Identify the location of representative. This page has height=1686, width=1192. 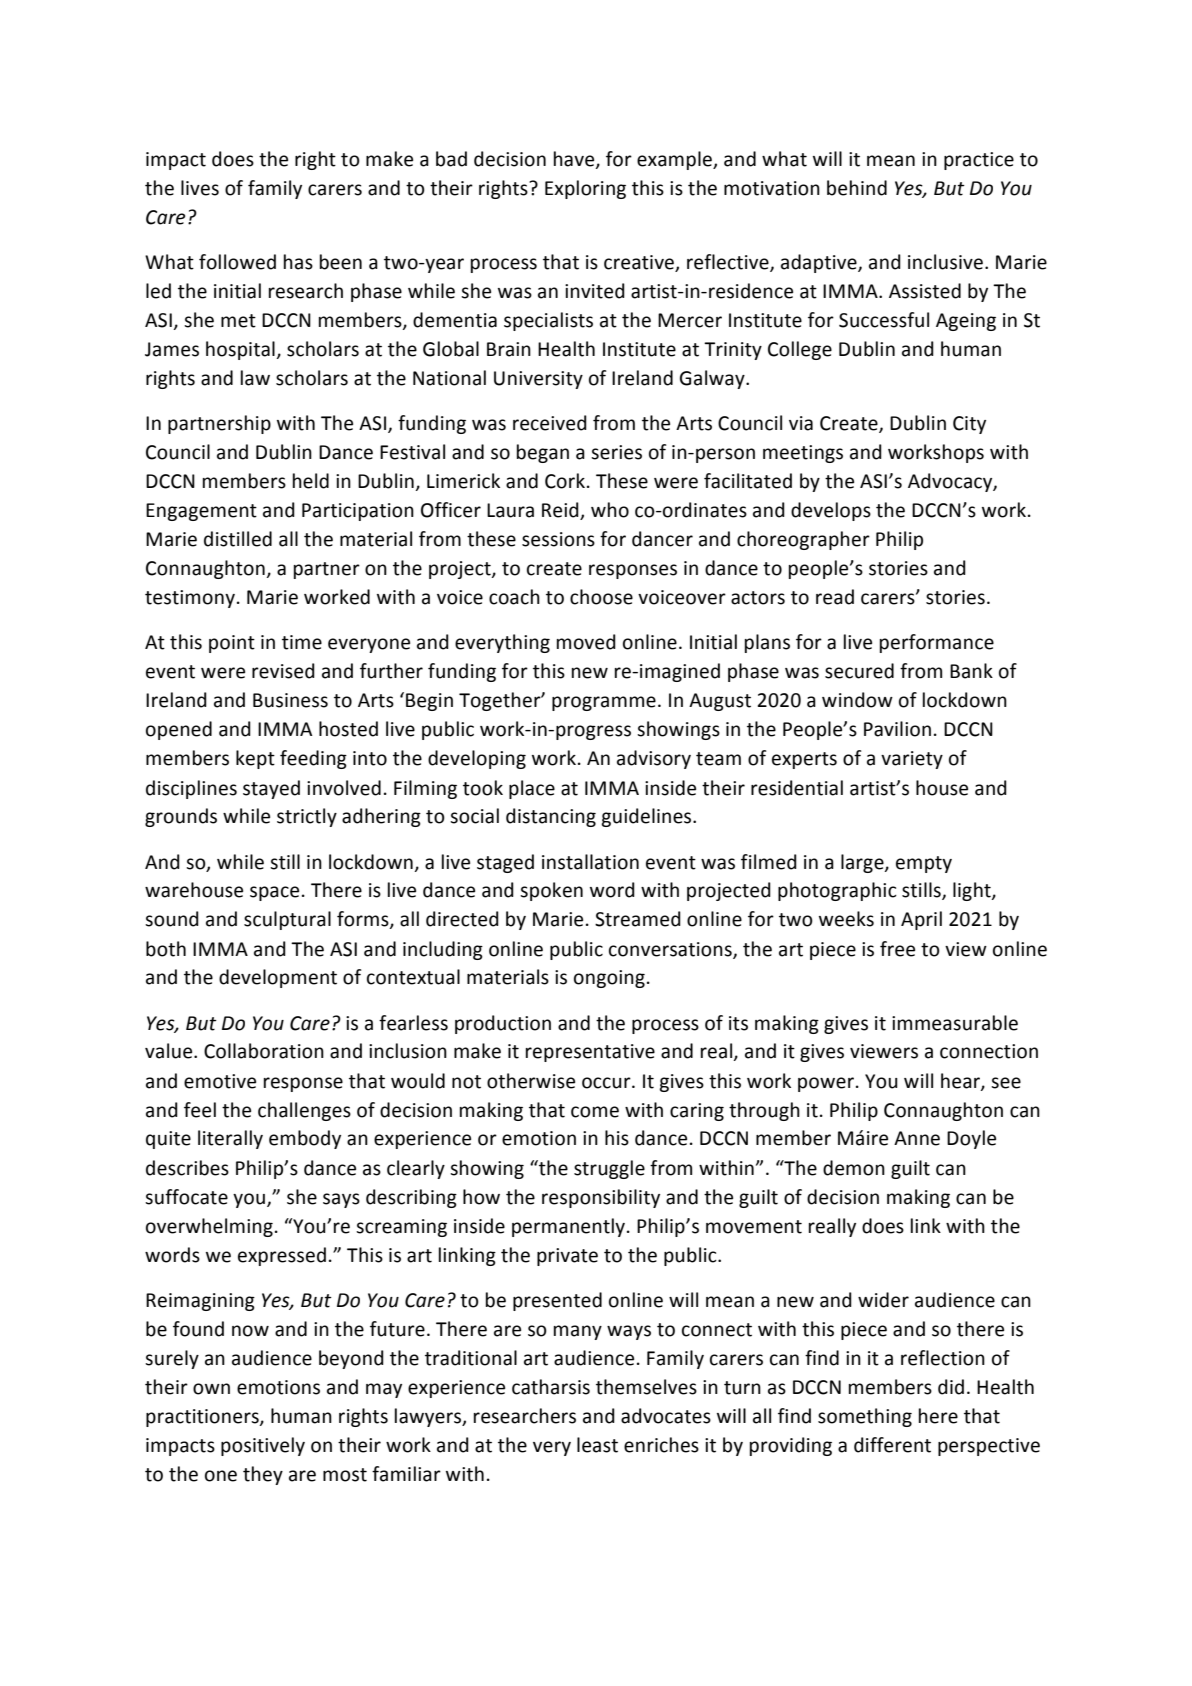
(590, 1053).
